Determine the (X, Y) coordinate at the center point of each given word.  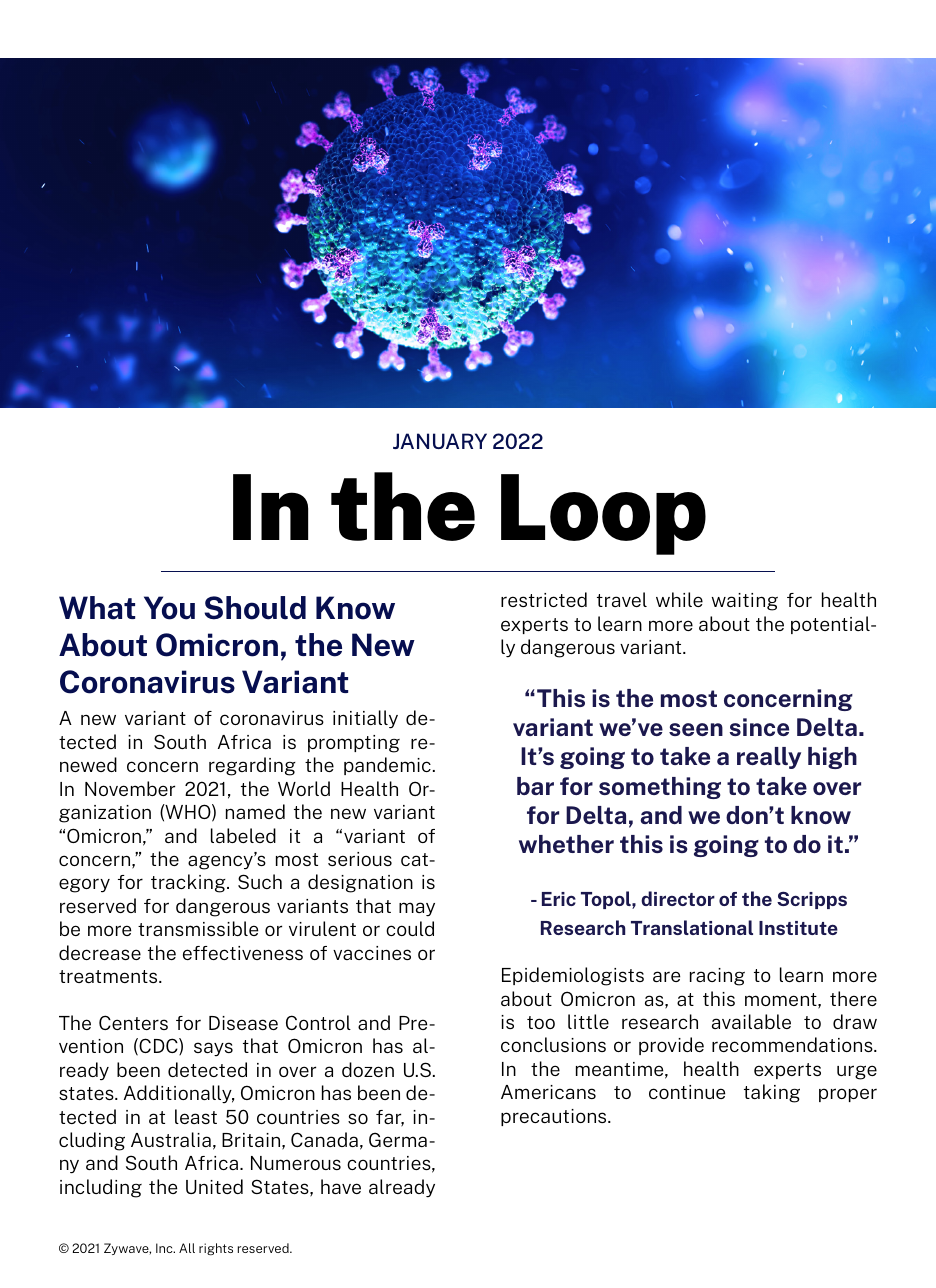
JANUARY (440, 441)
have (341, 1186)
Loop (603, 514)
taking (772, 1093)
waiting (745, 602)
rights (216, 1249)
